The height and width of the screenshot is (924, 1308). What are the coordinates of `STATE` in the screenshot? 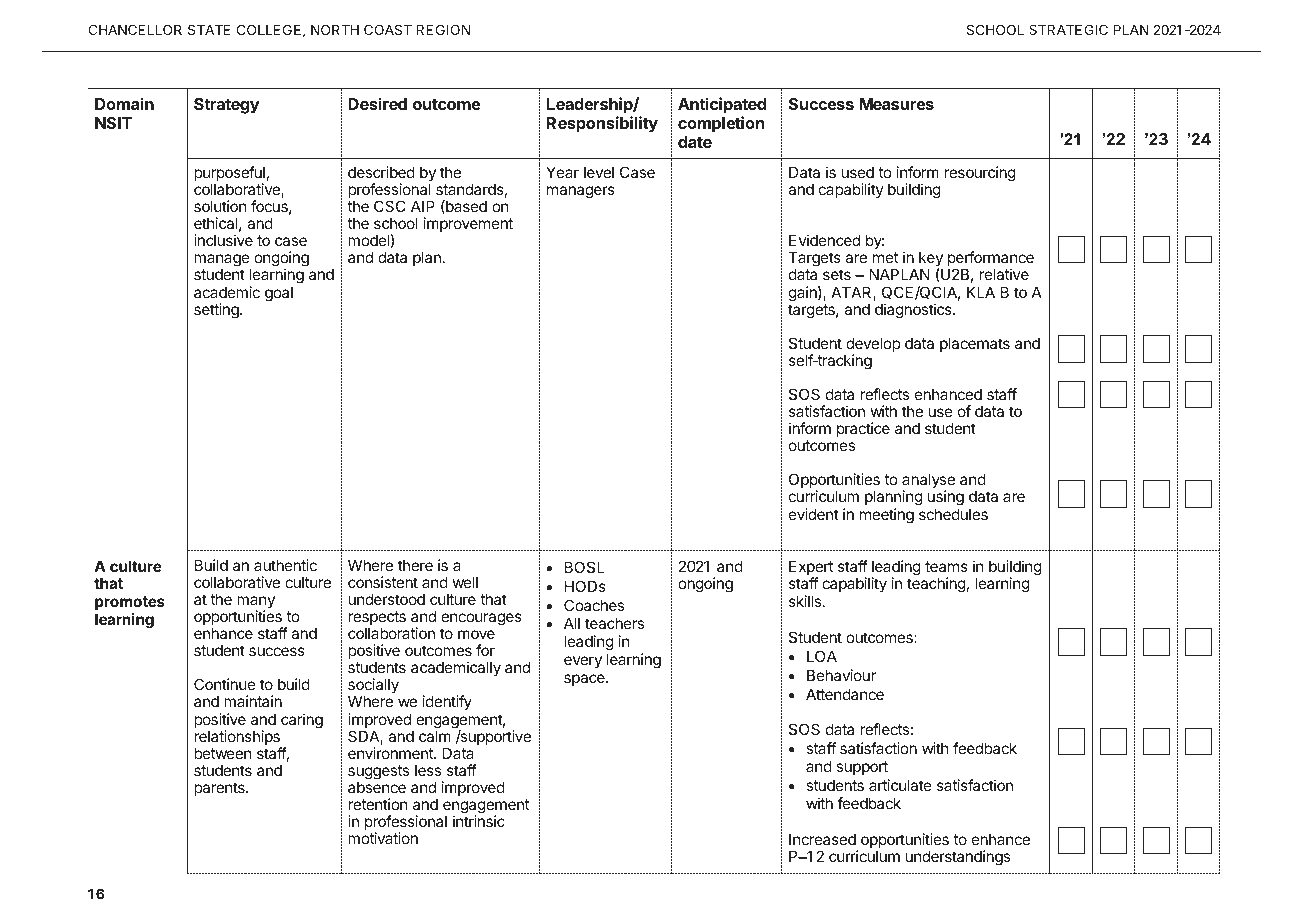 It's located at (209, 29).
